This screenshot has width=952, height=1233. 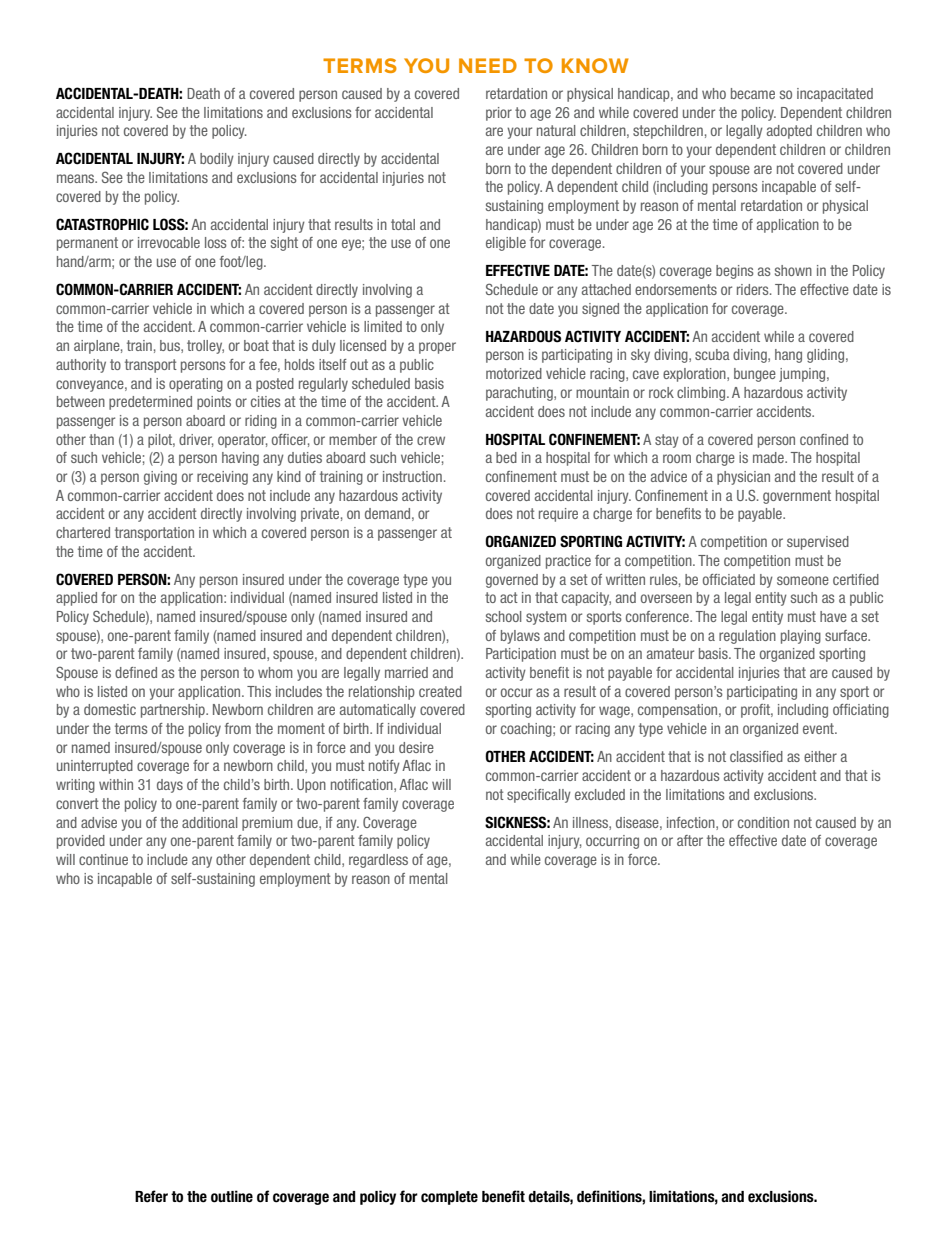 What do you see at coordinates (499, 114) in the screenshot?
I see `prior` at bounding box center [499, 114].
